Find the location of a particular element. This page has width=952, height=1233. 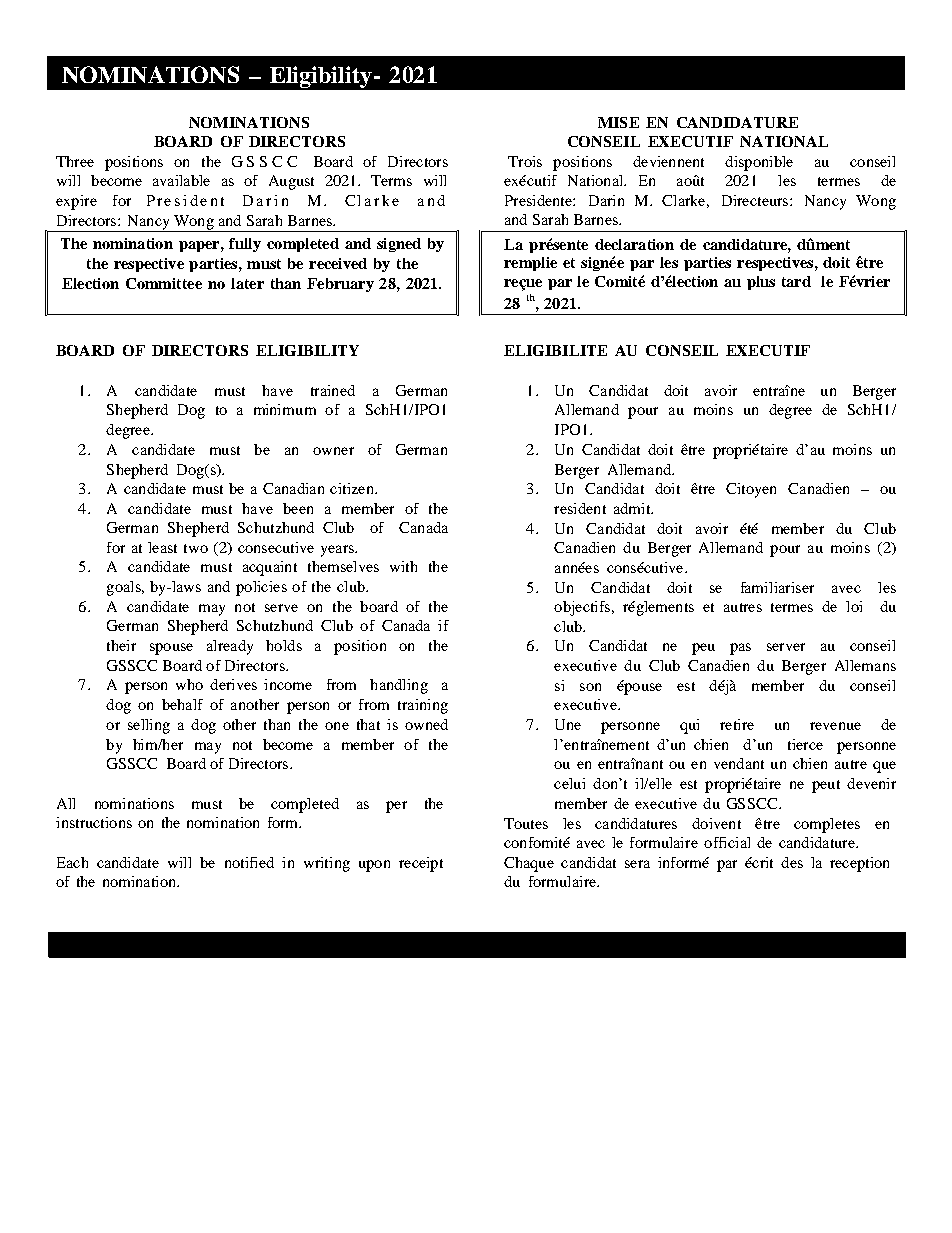

Trois is located at coordinates (525, 161).
